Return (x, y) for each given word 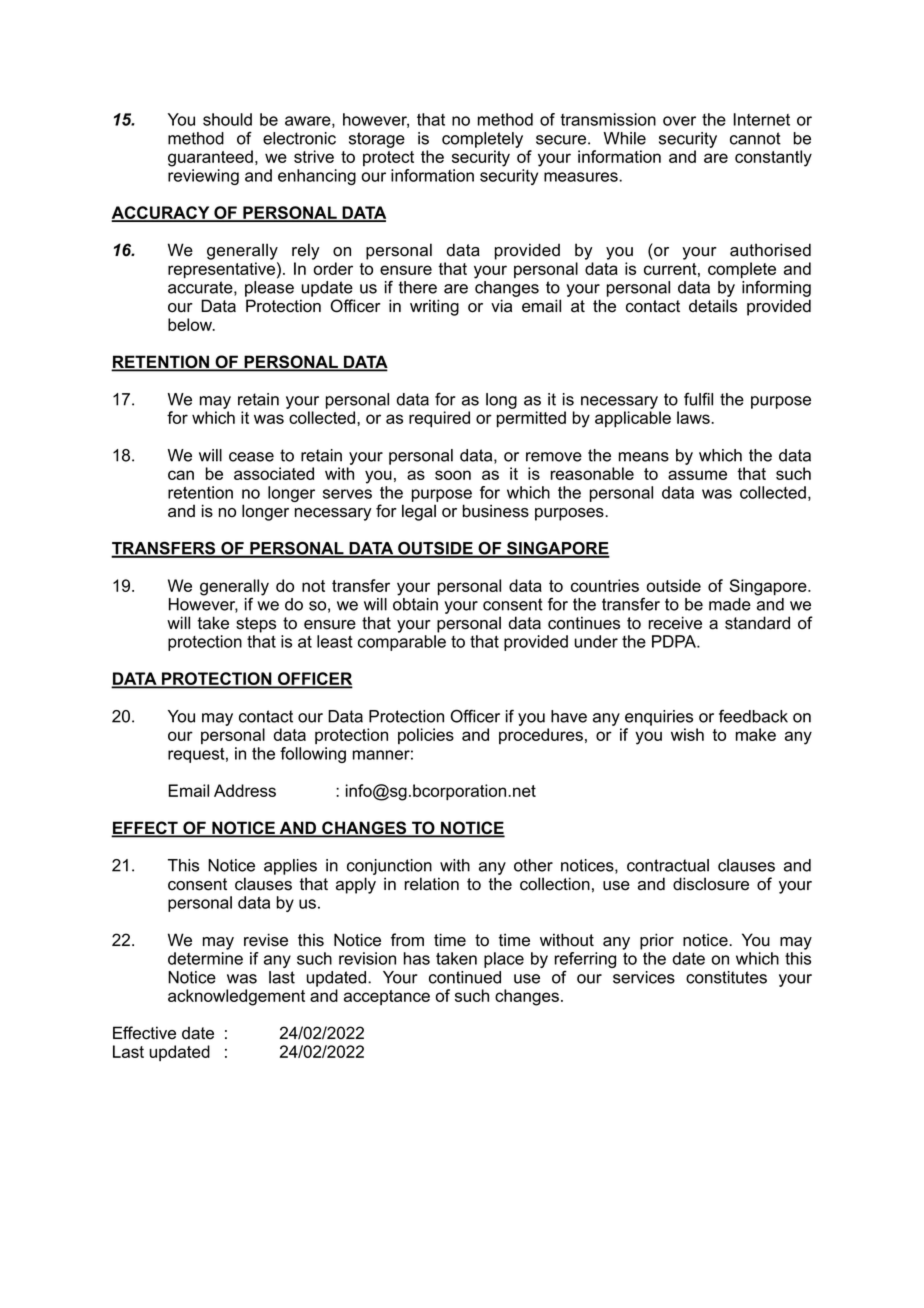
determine (205, 958)
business (496, 511)
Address (245, 790)
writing (434, 307)
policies (426, 736)
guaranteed (210, 158)
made (730, 604)
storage (377, 140)
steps (256, 625)
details (713, 306)
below (191, 324)
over (679, 121)
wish (687, 734)
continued (465, 977)
